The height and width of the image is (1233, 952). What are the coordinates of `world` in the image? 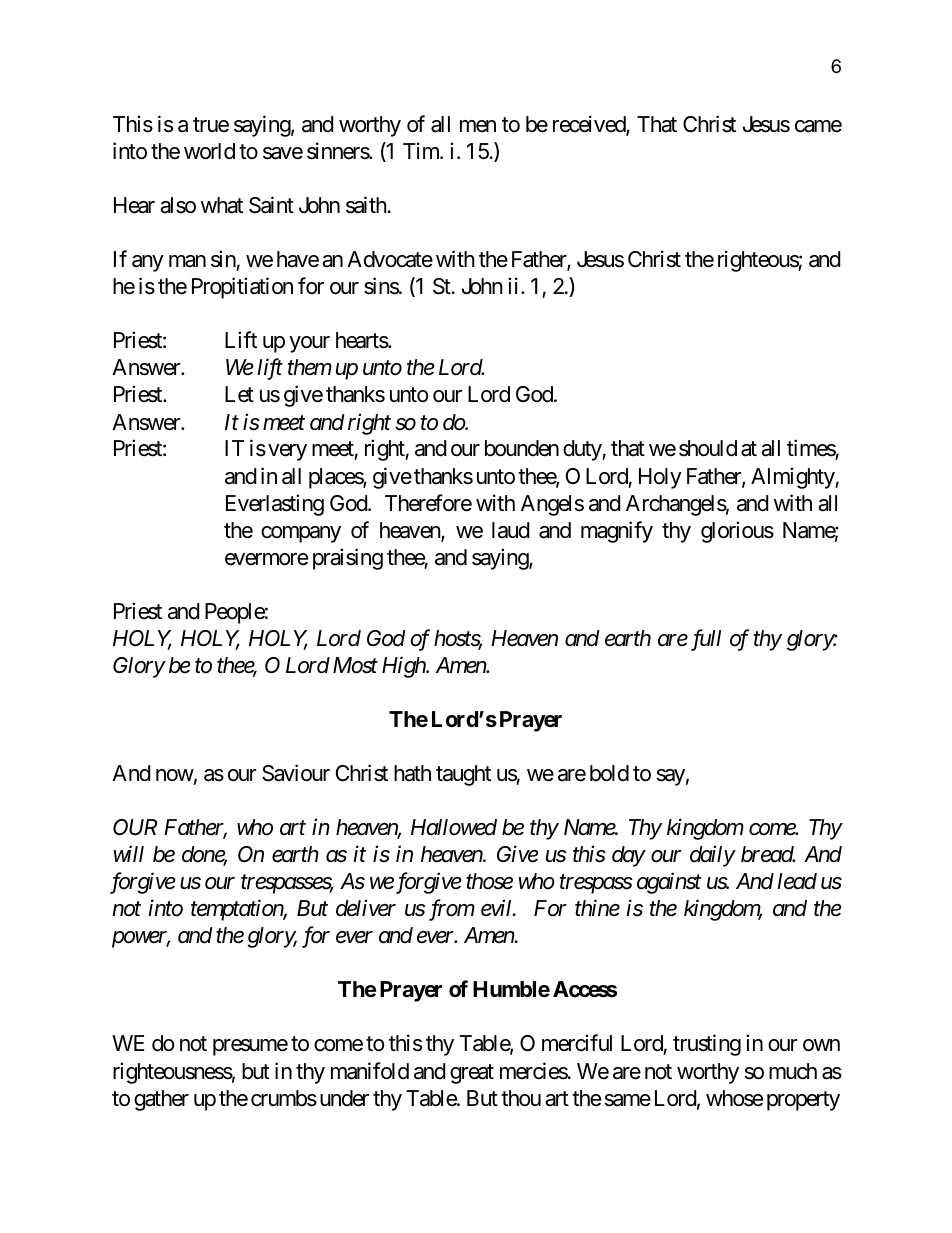 It's located at (209, 151).
